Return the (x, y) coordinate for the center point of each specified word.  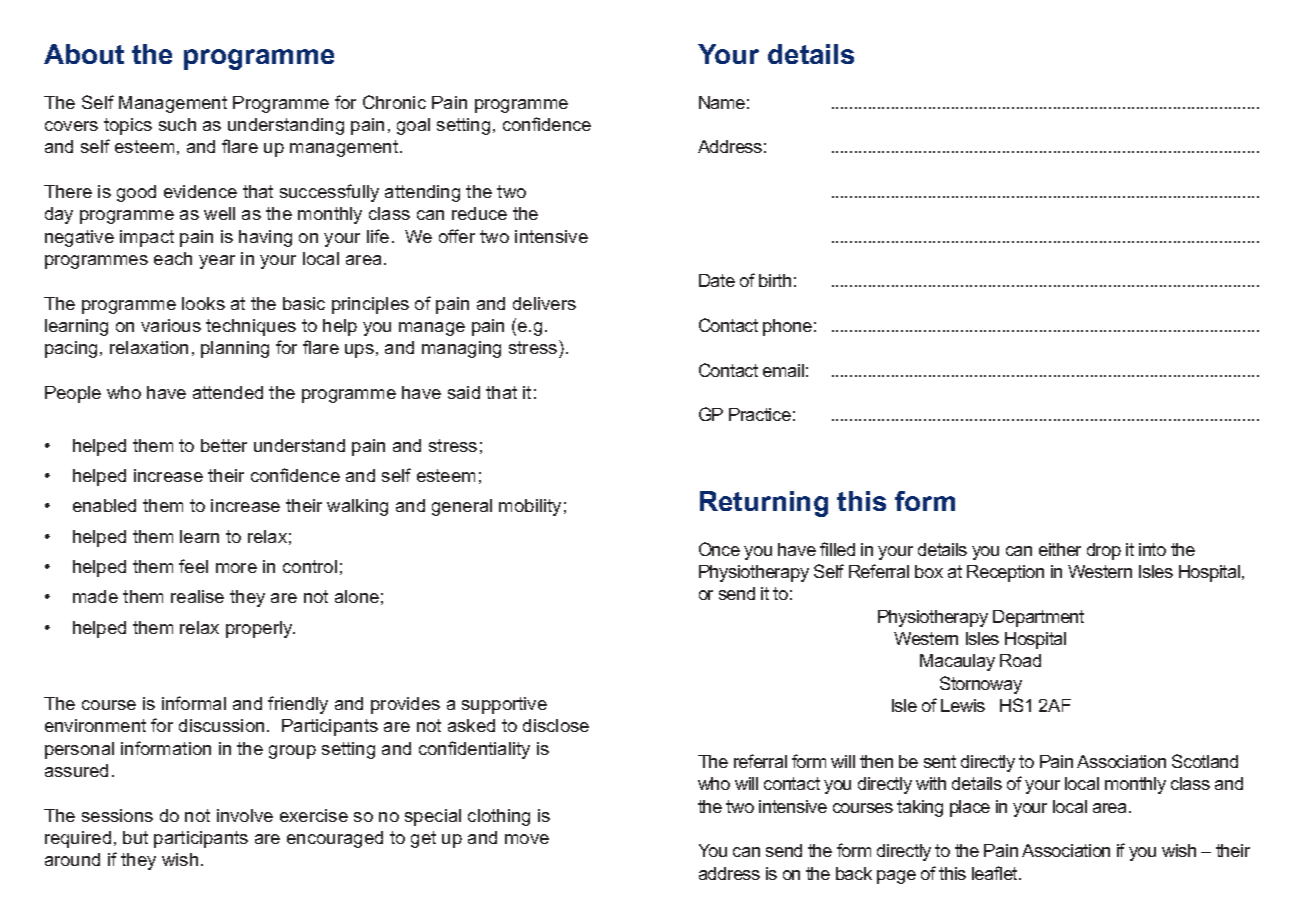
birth (775, 280)
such (177, 124)
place (970, 808)
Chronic (394, 102)
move (527, 839)
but (135, 837)
